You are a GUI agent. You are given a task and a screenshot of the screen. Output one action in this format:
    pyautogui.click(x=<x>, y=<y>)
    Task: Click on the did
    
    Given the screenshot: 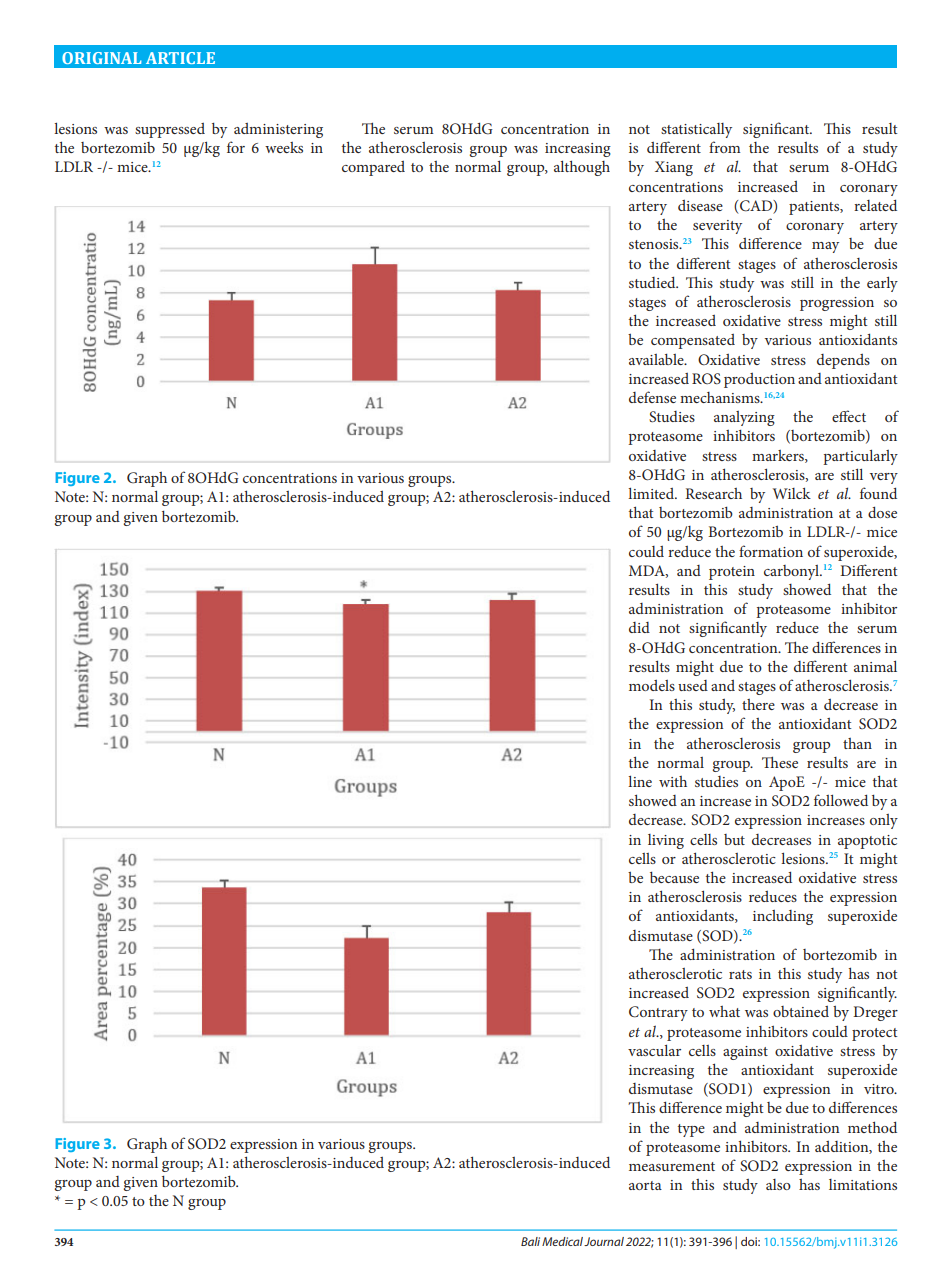 What is the action you would take?
    pyautogui.click(x=639, y=627)
